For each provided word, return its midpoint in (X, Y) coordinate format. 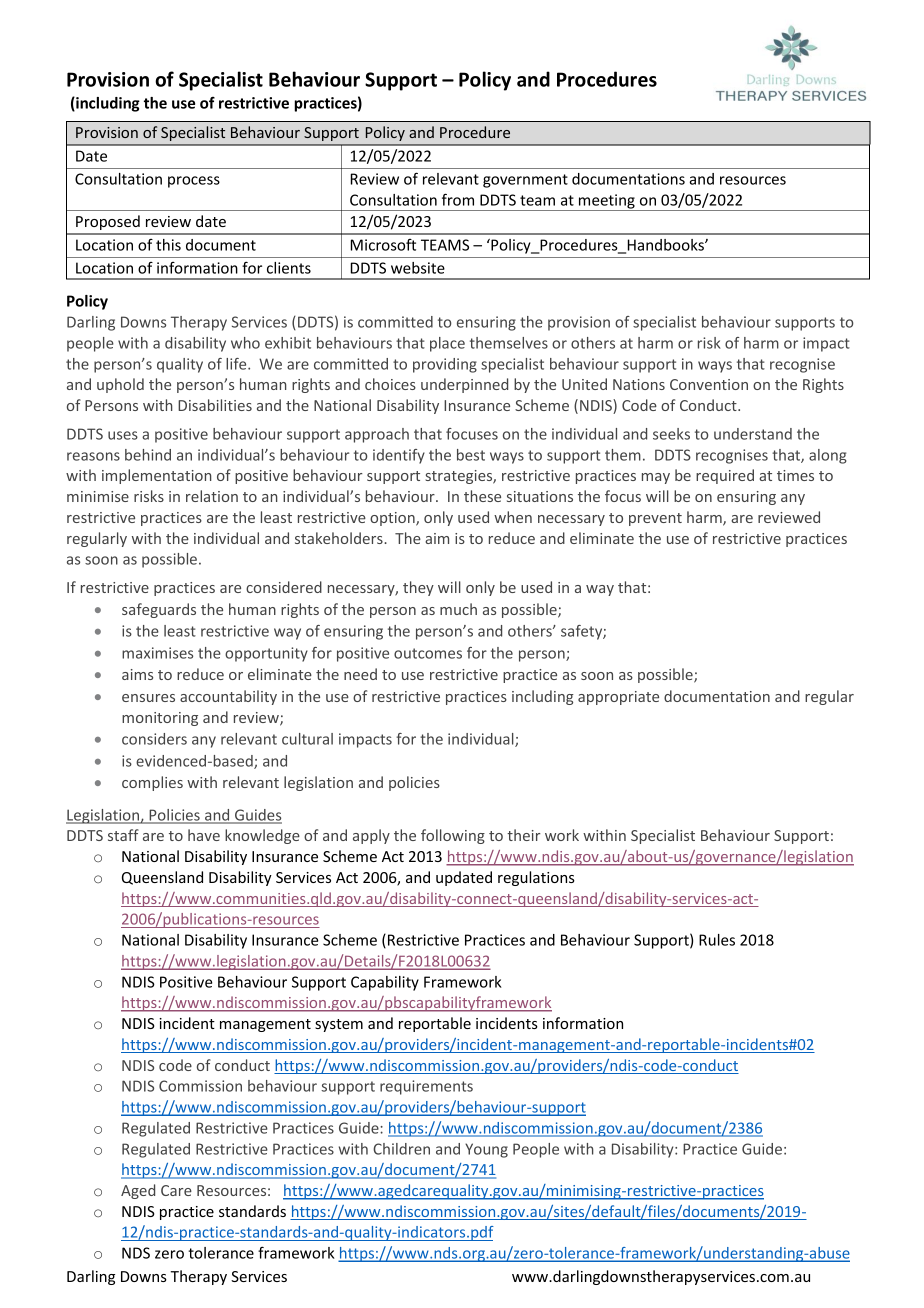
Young (486, 1150)
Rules (717, 940)
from (458, 199)
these (482, 496)
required (725, 476)
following (453, 836)
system (339, 1025)
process (194, 182)
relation (212, 496)
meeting (607, 202)
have (204, 835)
